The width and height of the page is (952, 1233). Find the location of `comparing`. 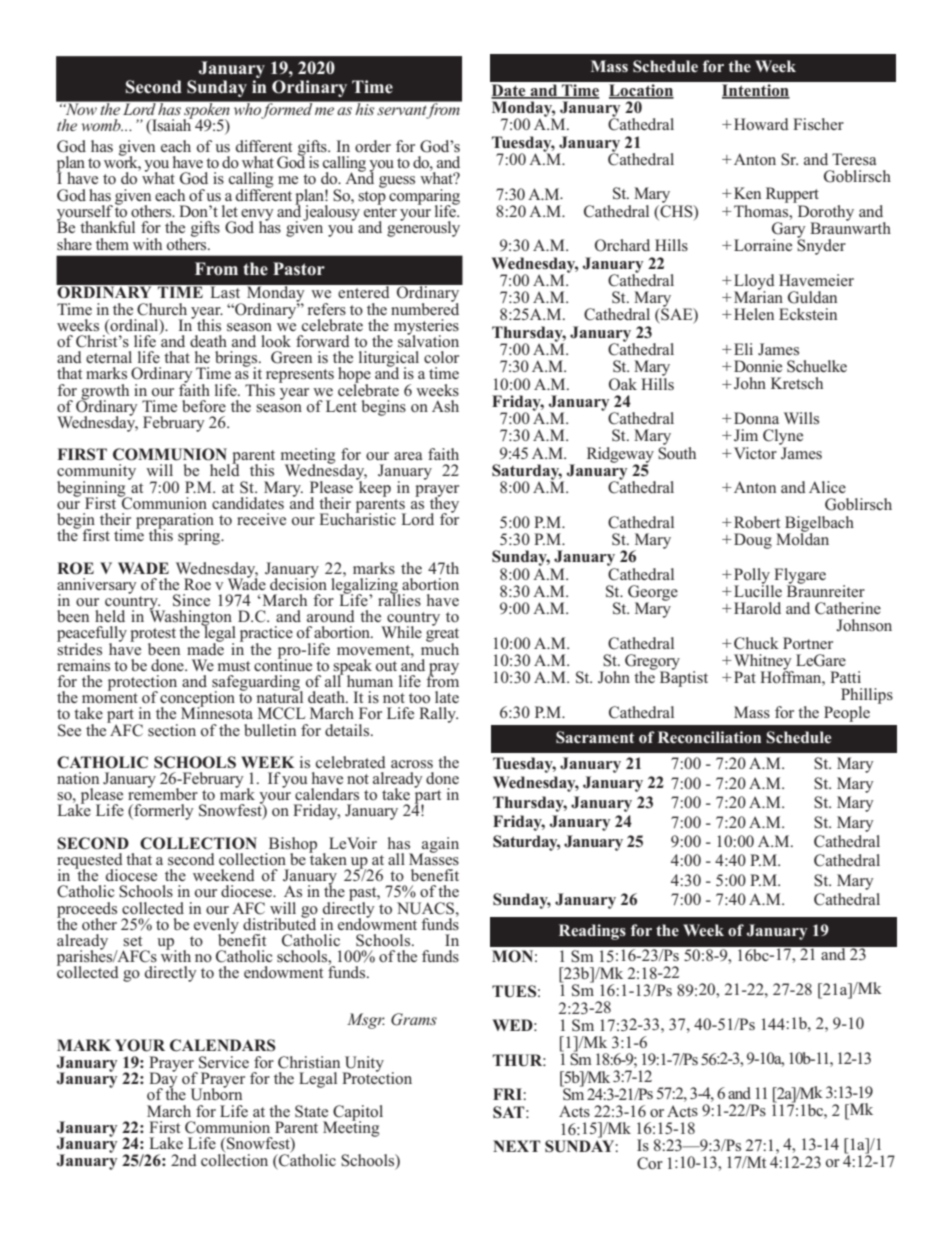

comparing is located at coordinates (424, 198).
